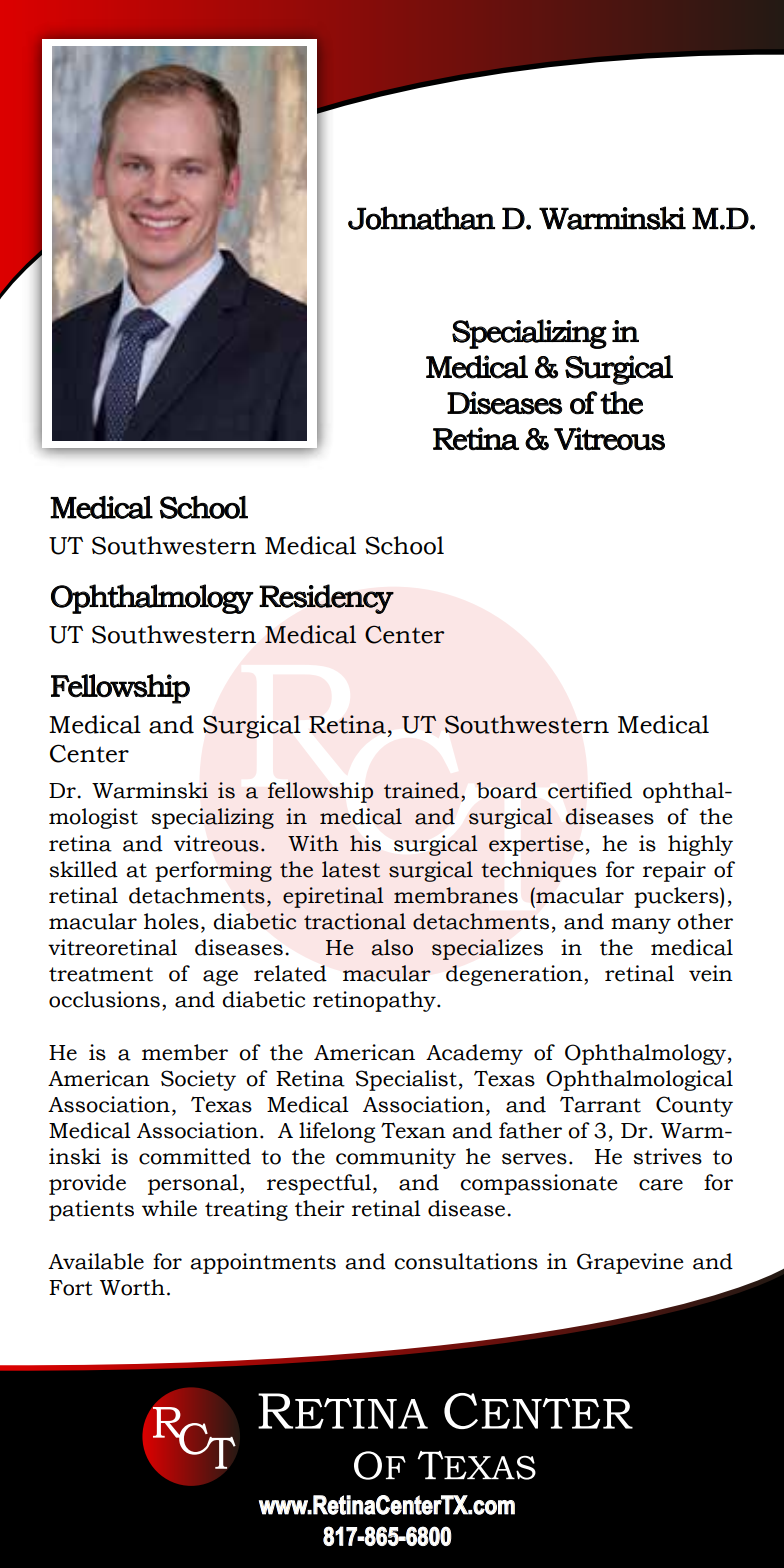 The image size is (784, 1568). Describe the element at coordinates (171, 921) in the document. I see `holes` at that location.
